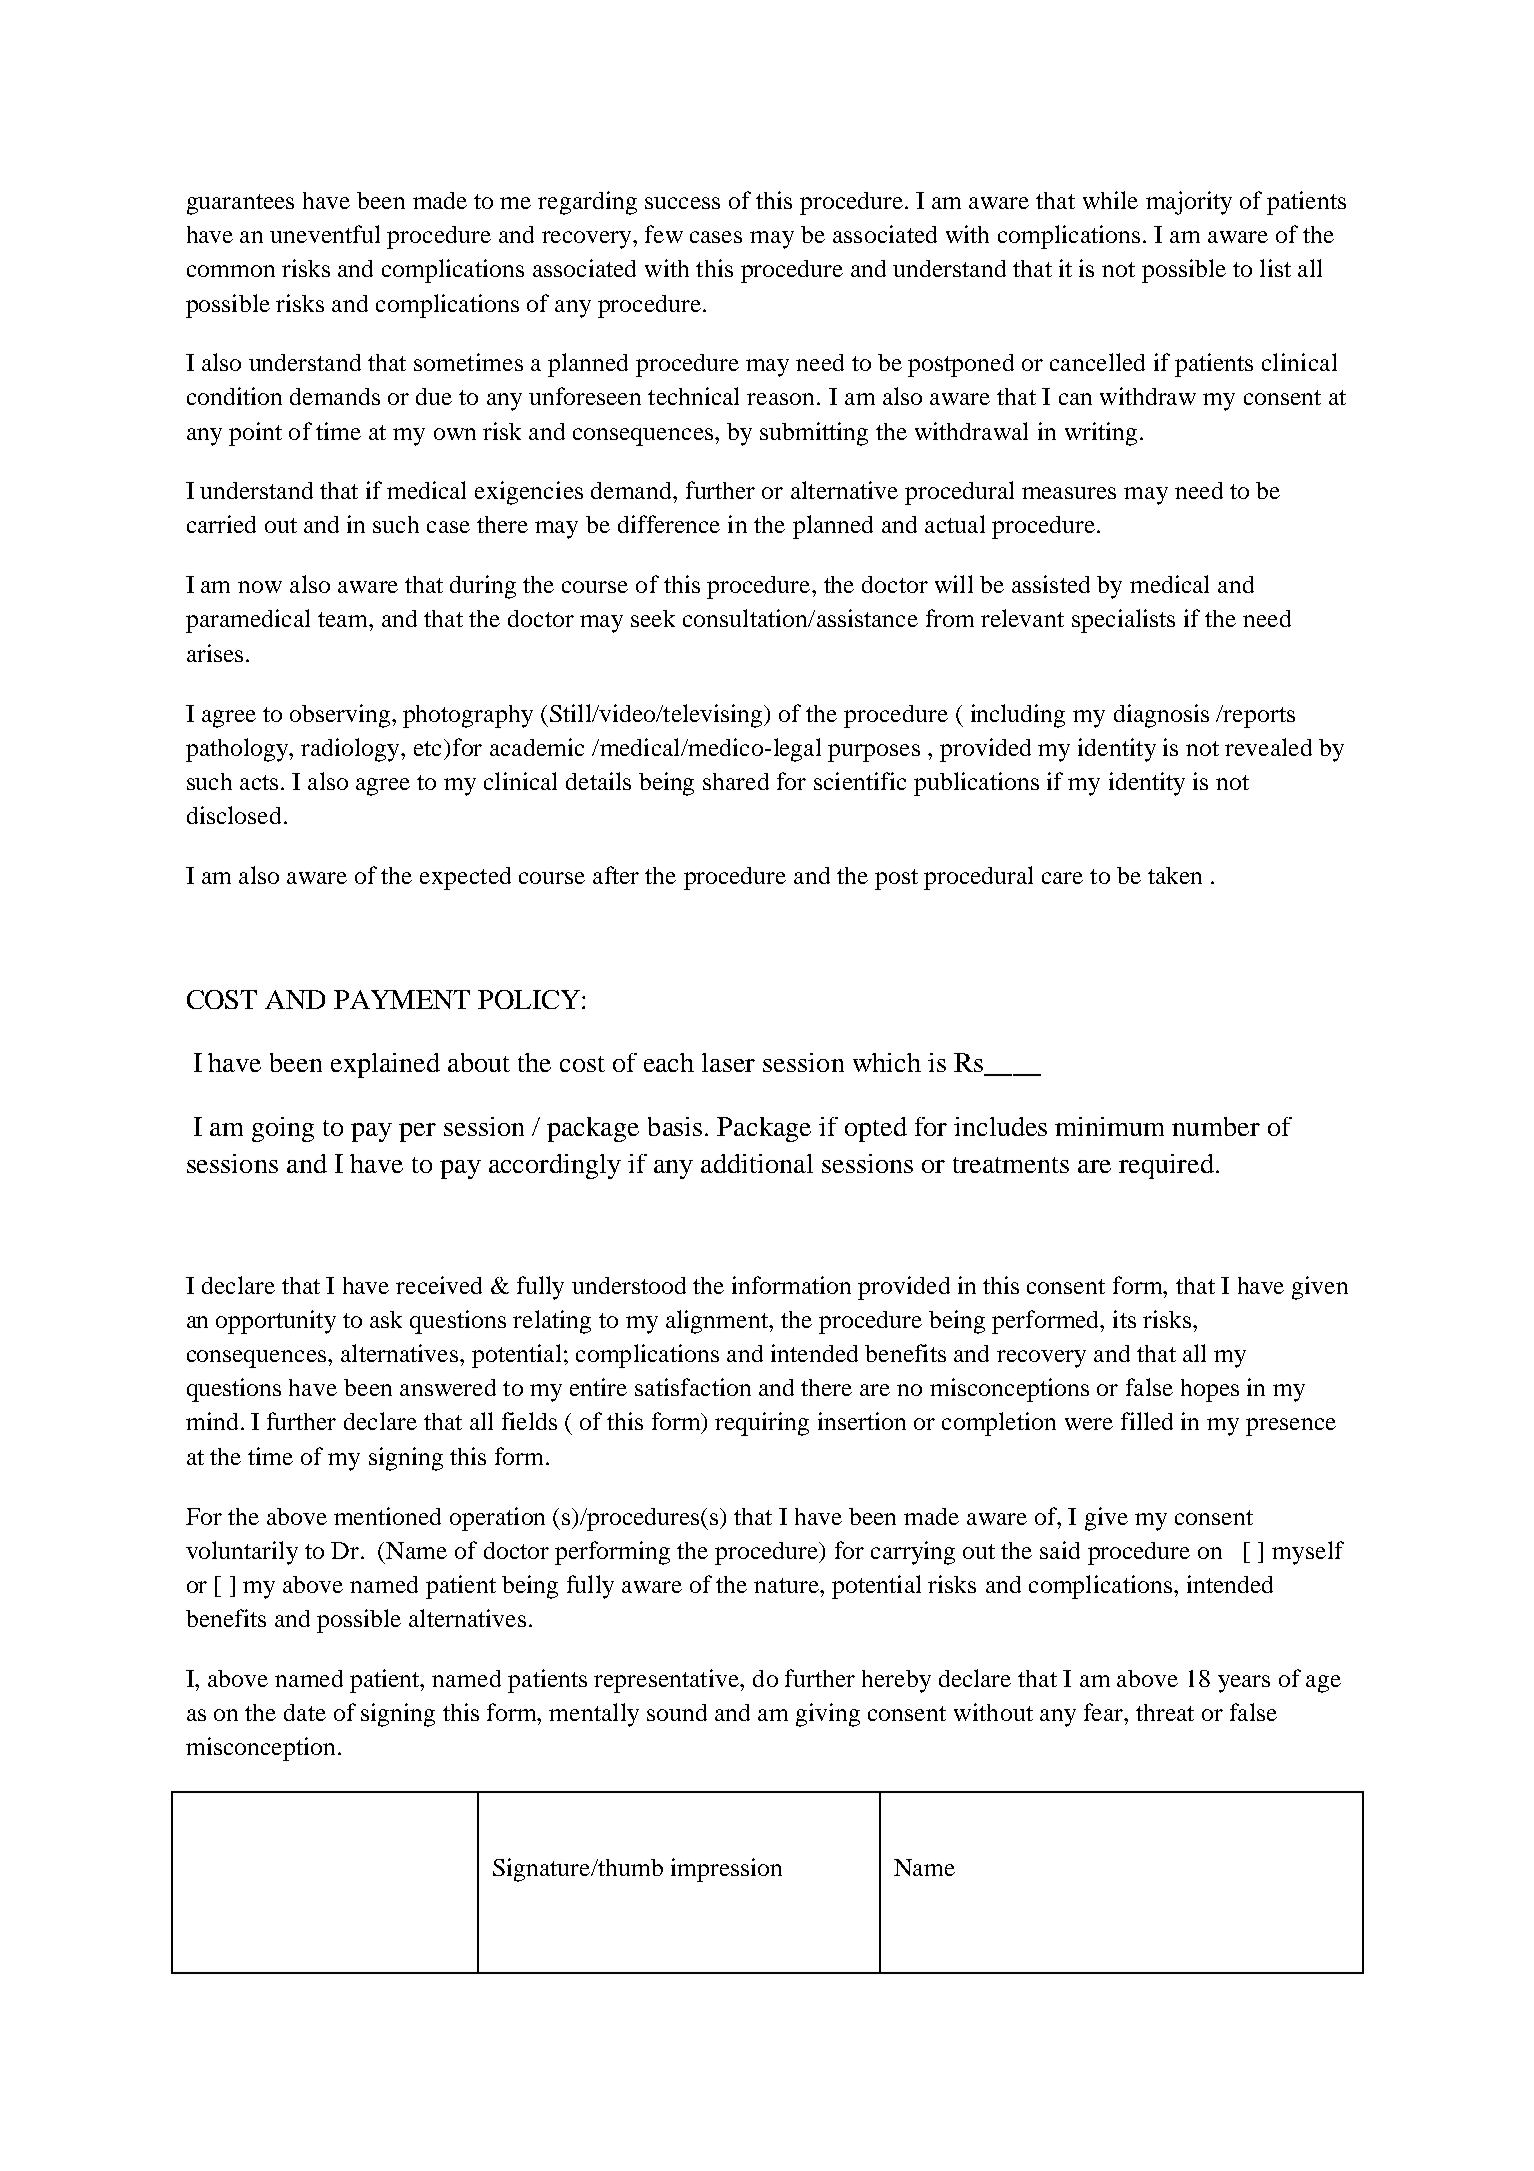  I want to click on majority, so click(1189, 203).
